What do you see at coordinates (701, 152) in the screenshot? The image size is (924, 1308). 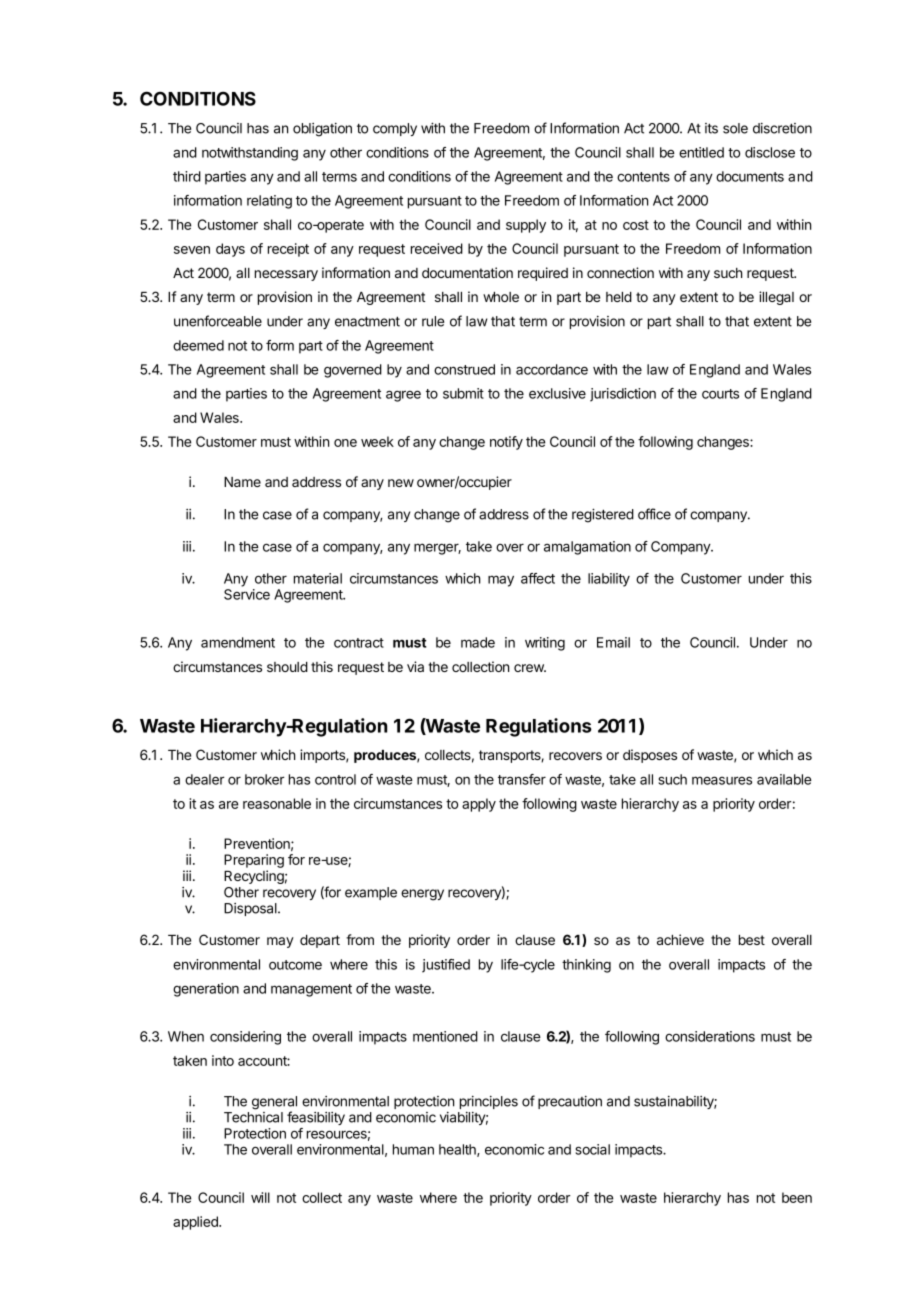 I see `entitled` at bounding box center [701, 152].
